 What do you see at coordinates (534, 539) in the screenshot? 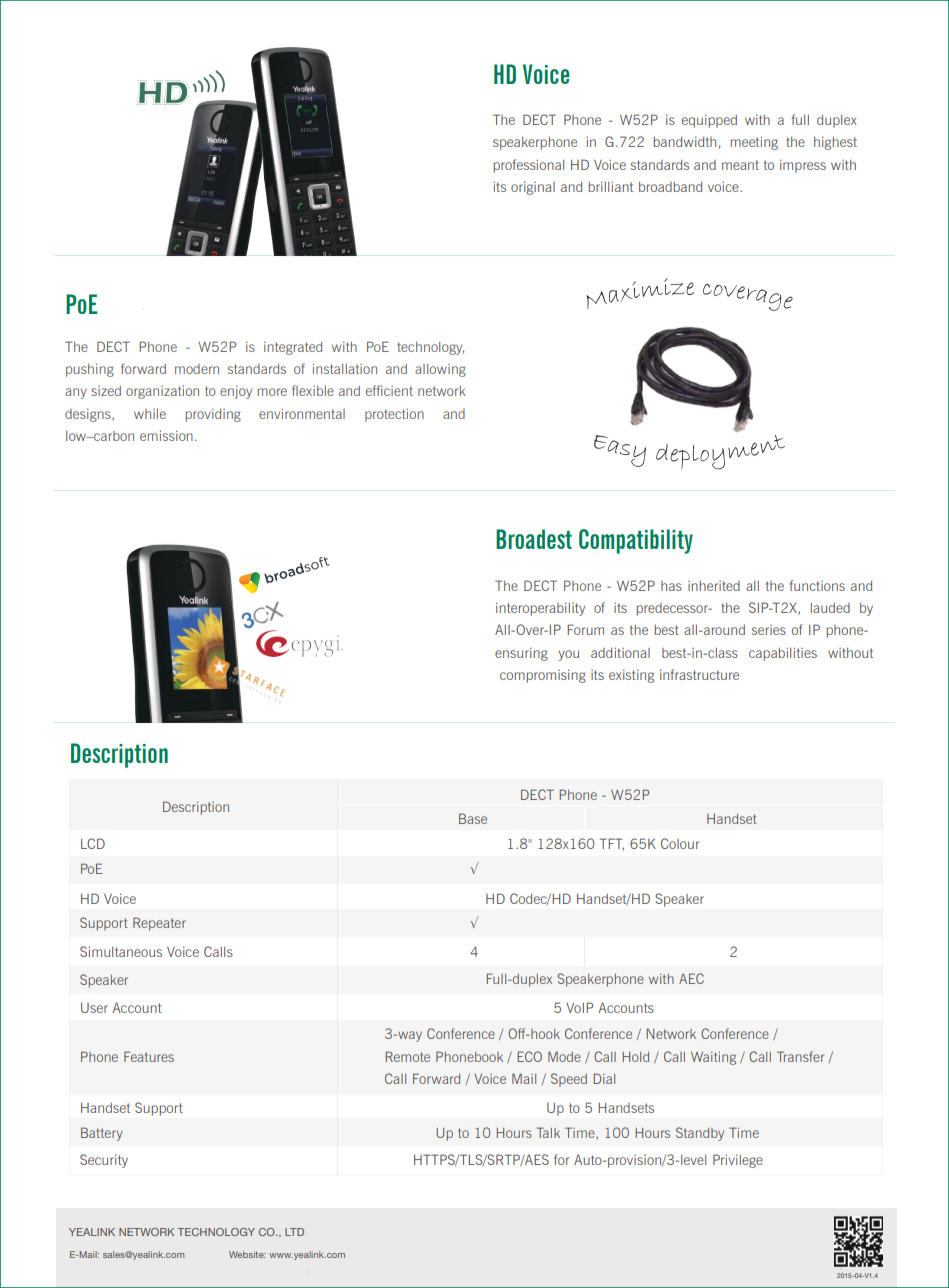
I see `Broadest` at bounding box center [534, 539].
